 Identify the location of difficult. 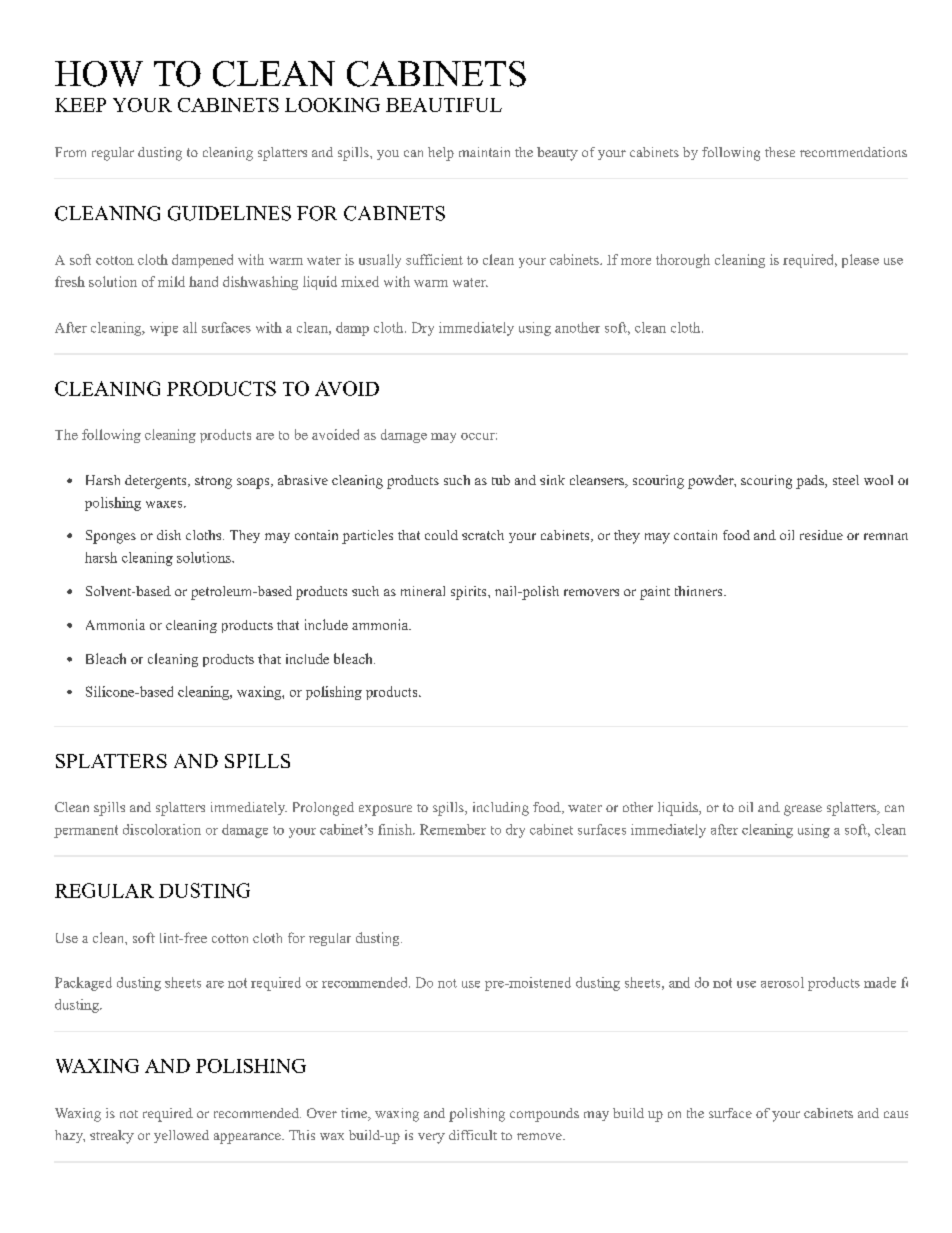
(473, 1135).
